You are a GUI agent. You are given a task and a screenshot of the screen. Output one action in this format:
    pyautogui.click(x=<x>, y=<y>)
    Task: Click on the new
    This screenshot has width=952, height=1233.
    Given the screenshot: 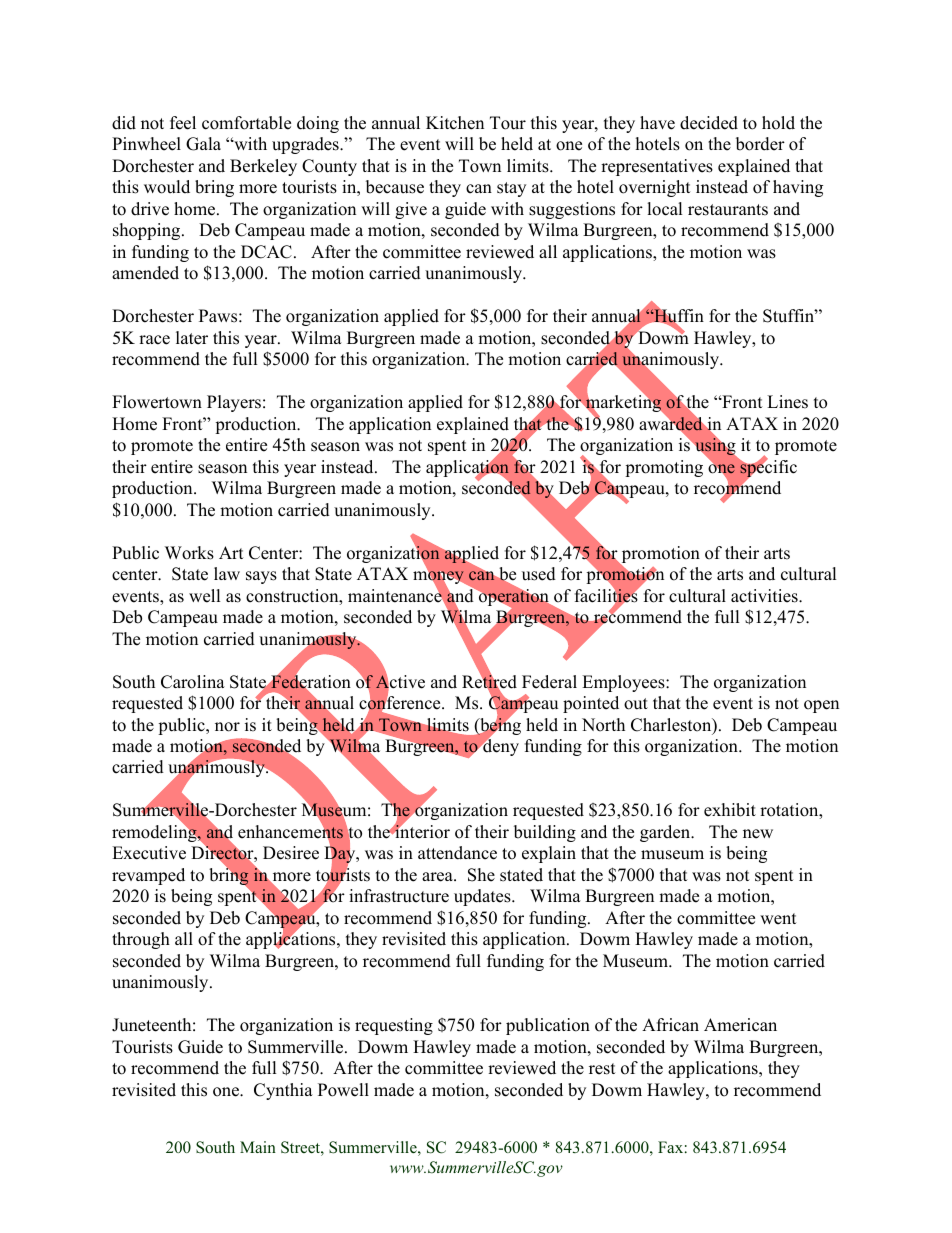 What is the action you would take?
    pyautogui.click(x=758, y=834)
